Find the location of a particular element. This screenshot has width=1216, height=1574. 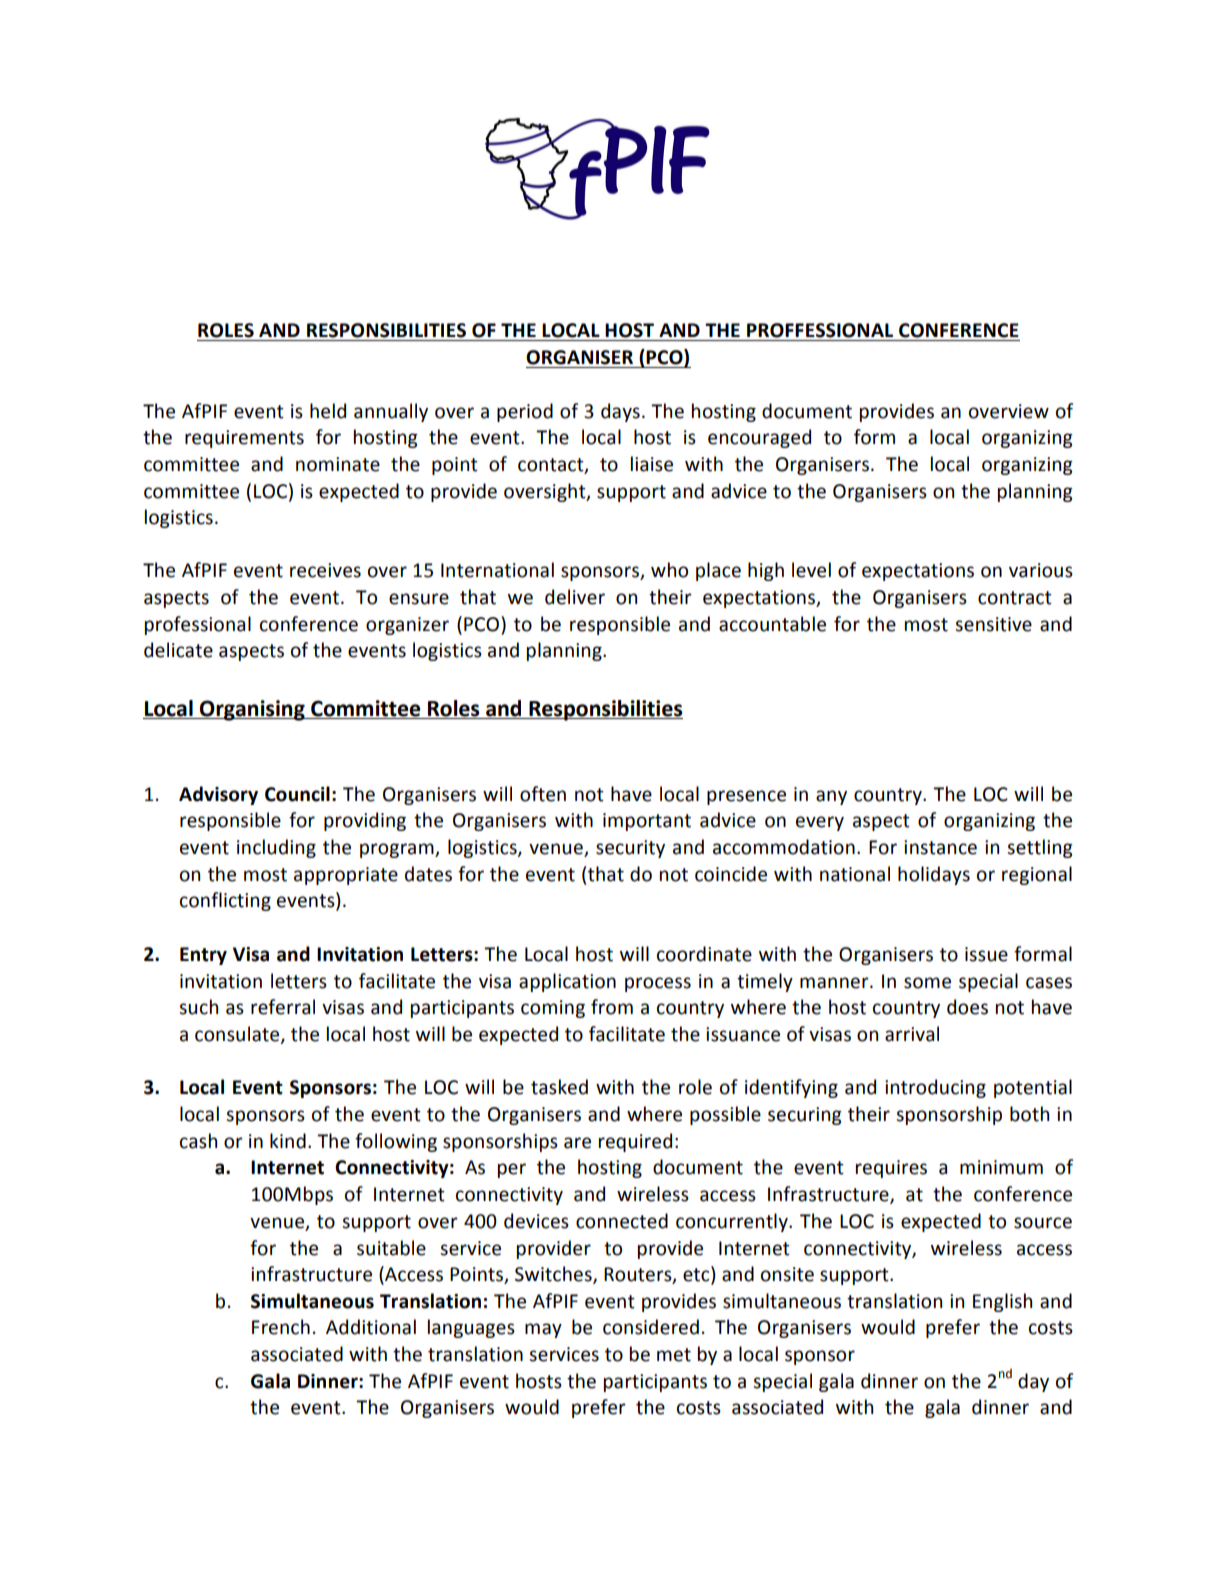

liaise is located at coordinates (652, 464).
